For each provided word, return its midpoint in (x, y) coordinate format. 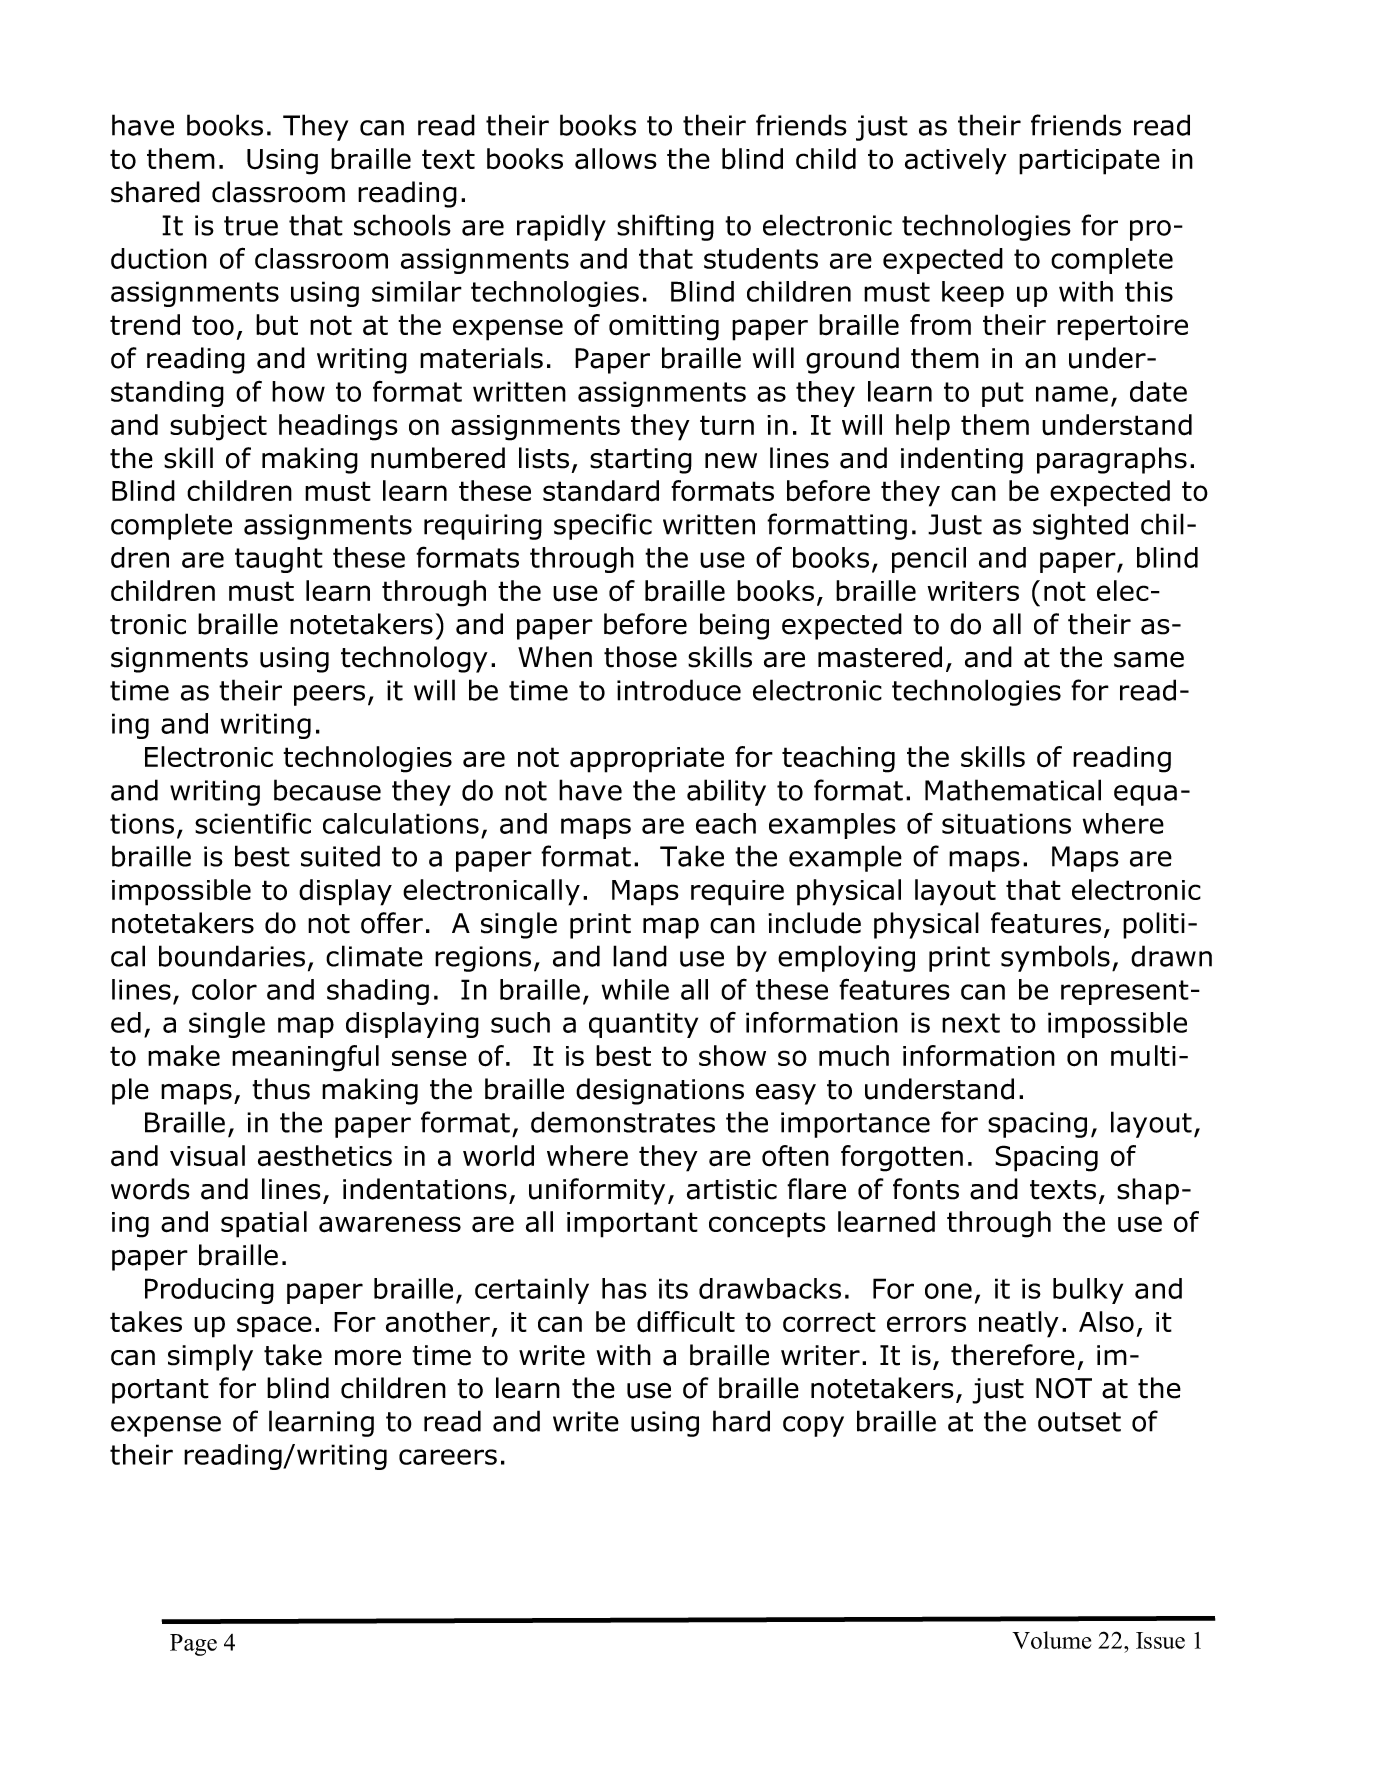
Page (193, 1645)
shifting (665, 227)
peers (329, 695)
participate (1089, 162)
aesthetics (325, 1156)
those (640, 657)
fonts (926, 1189)
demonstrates (623, 1122)
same (1149, 659)
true (251, 226)
